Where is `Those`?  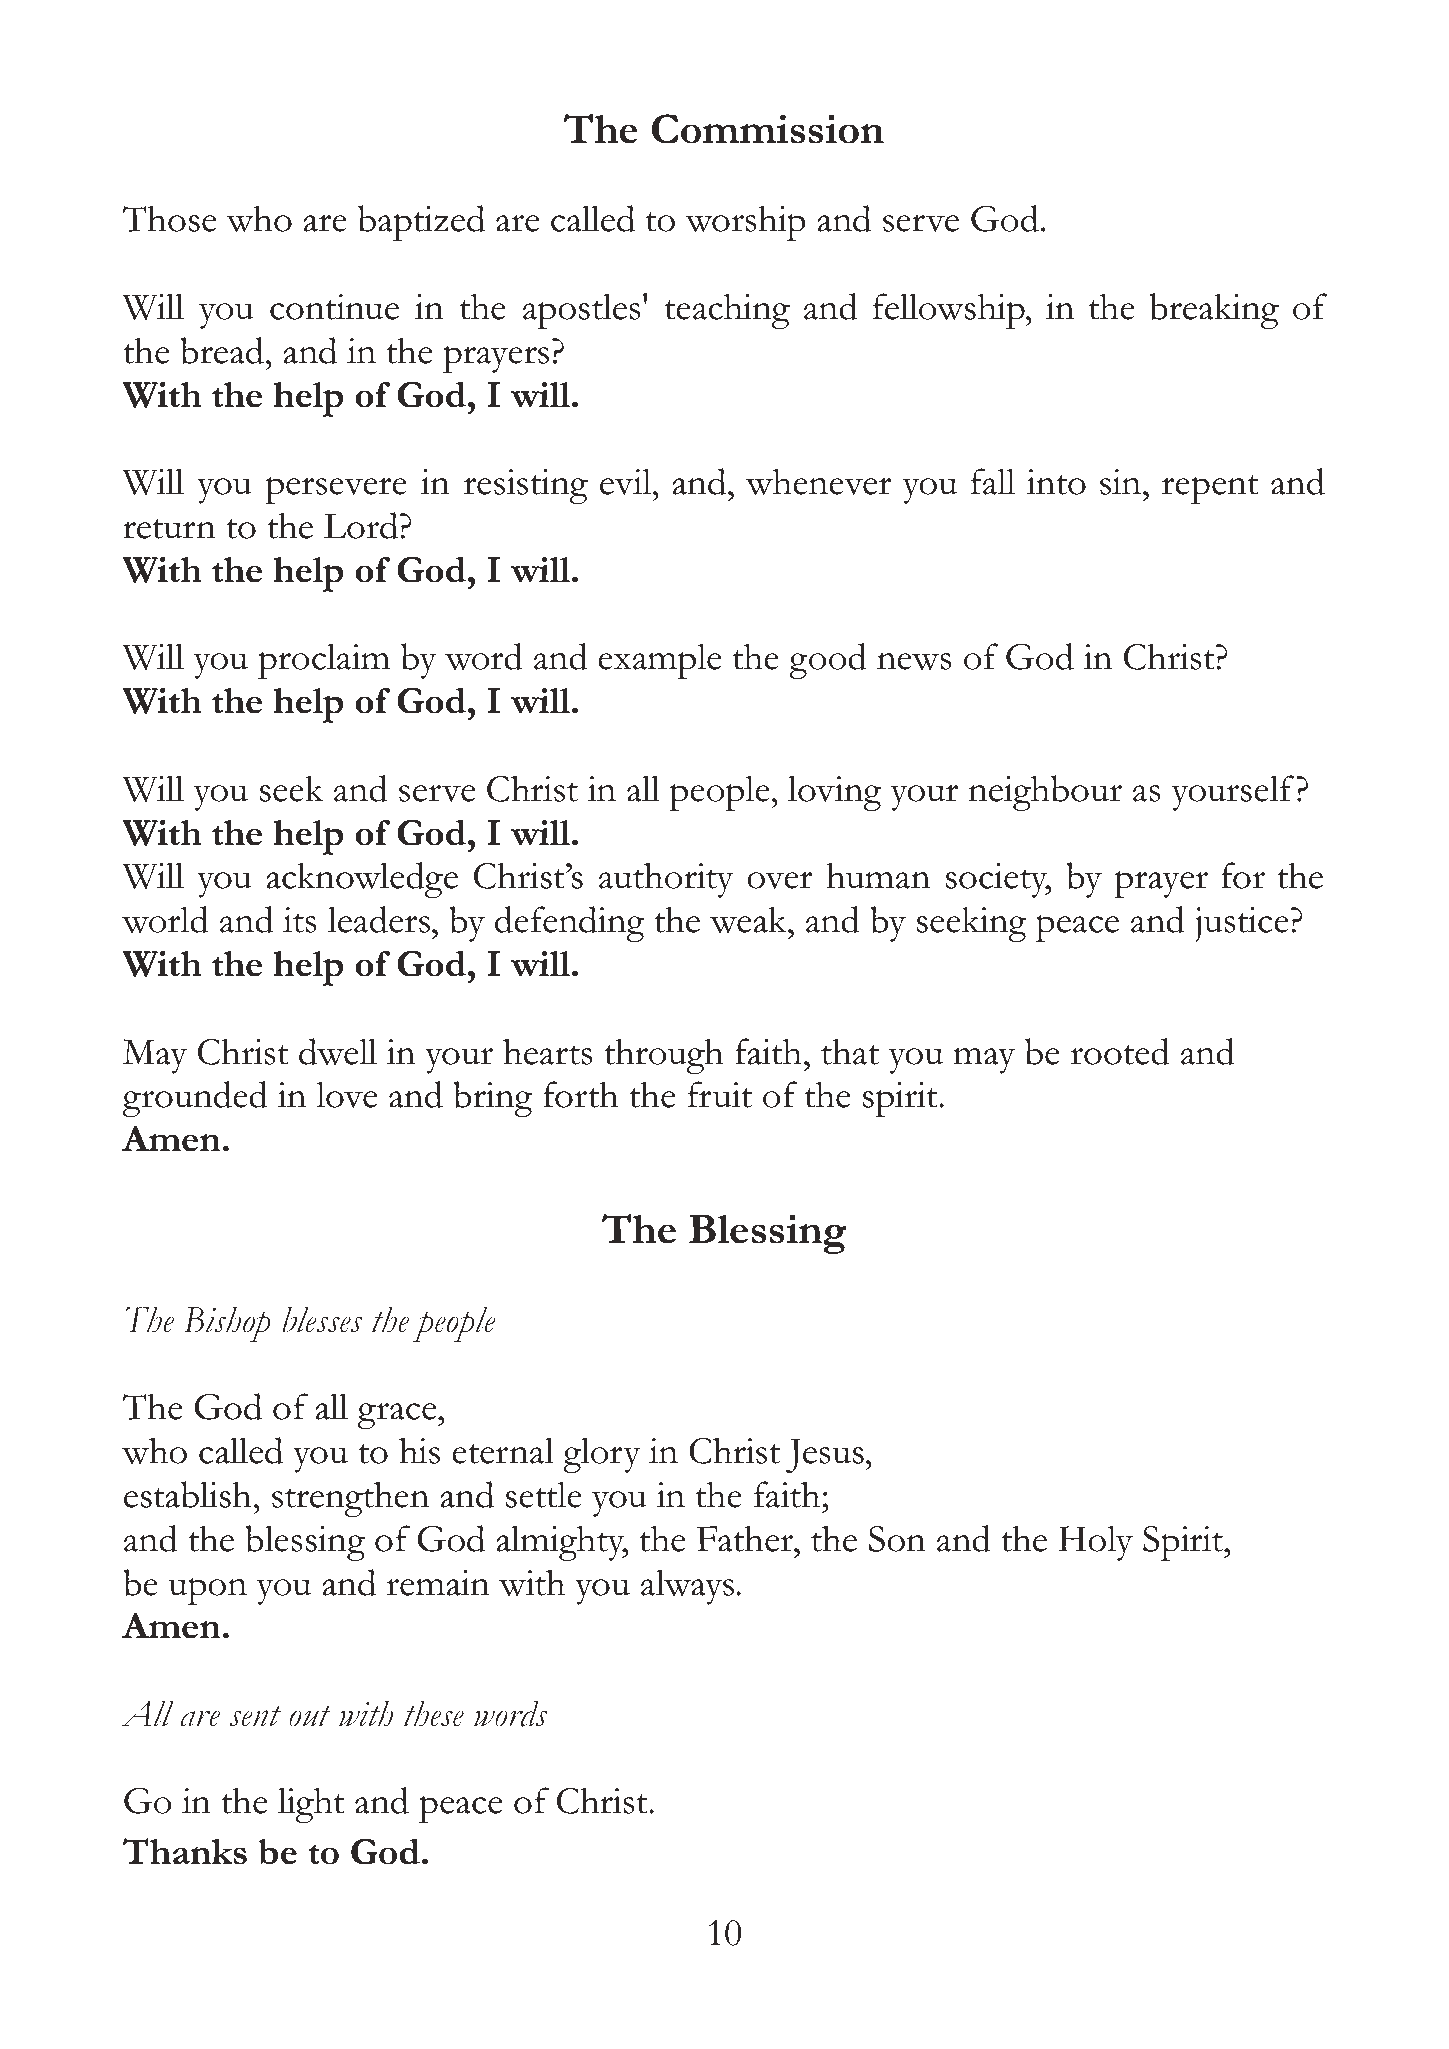 Those is located at coordinates (169, 218).
